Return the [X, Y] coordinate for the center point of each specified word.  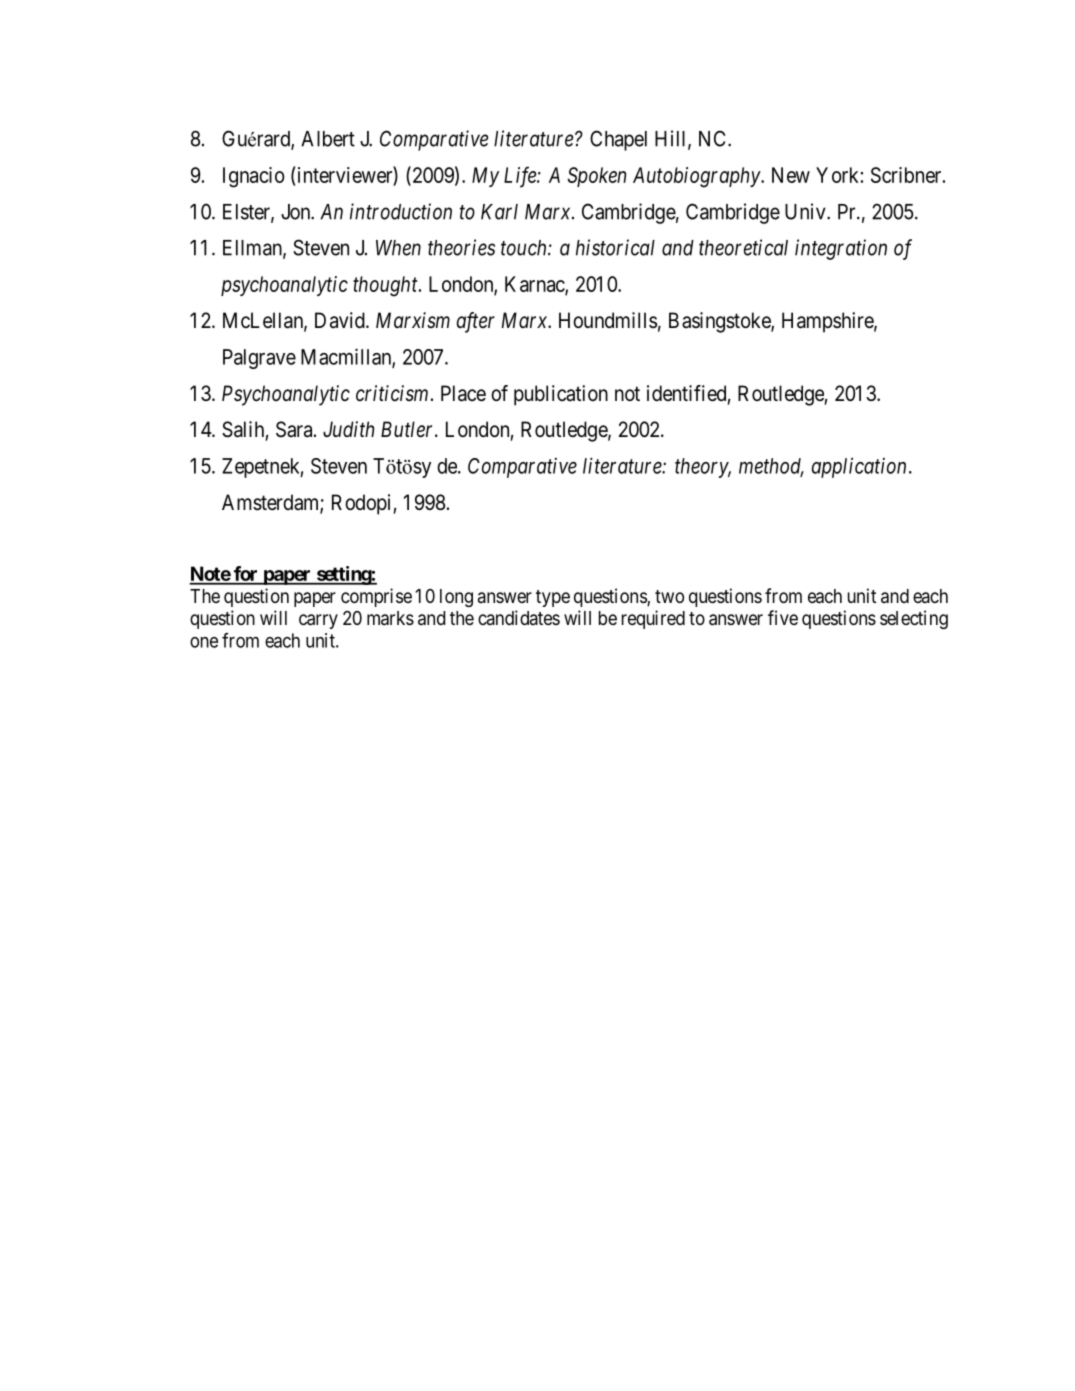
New [791, 175]
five [783, 617]
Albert [328, 139]
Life [521, 177]
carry [318, 621]
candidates [519, 617]
